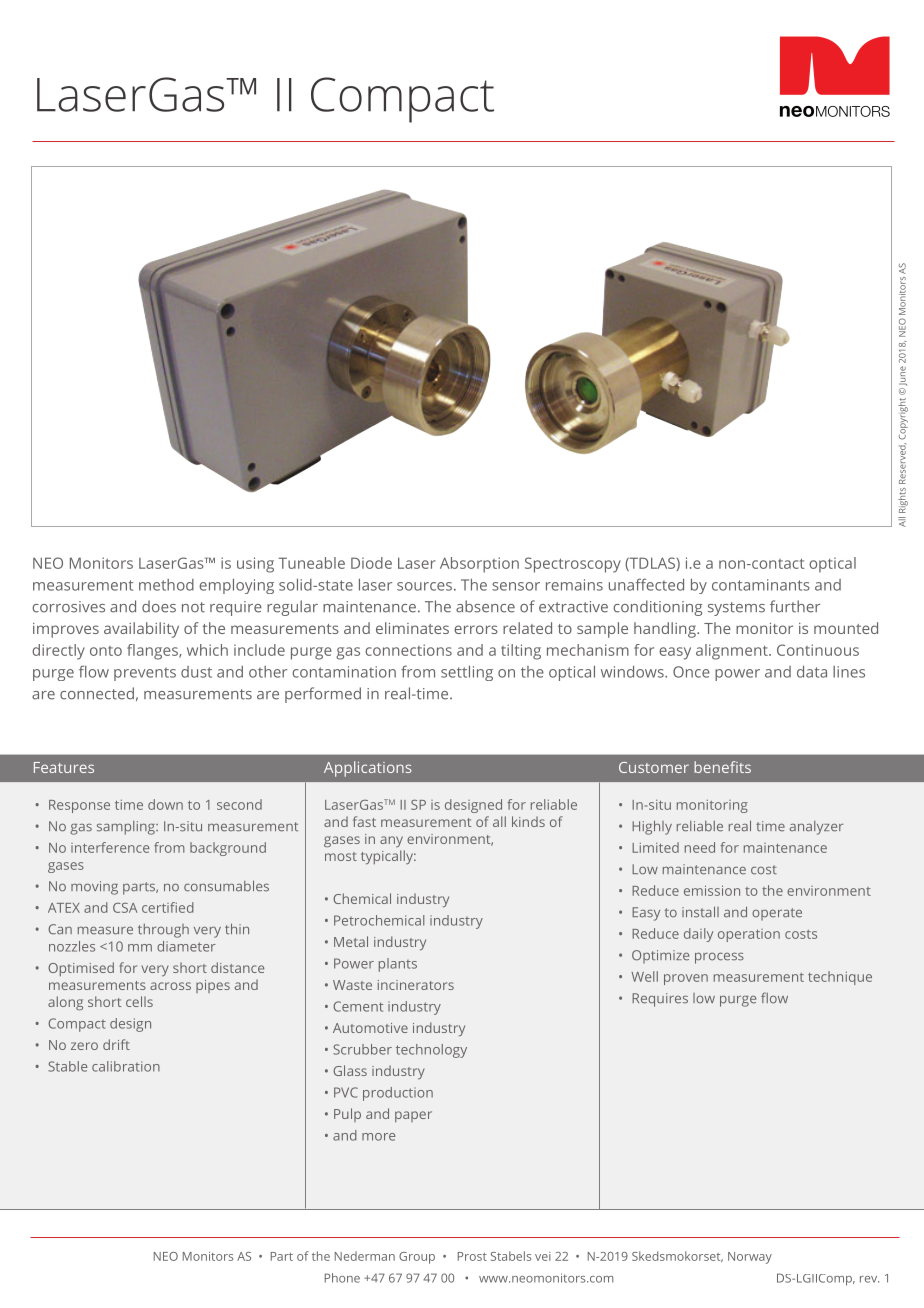 Image resolution: width=924 pixels, height=1308 pixels. Describe the element at coordinates (398, 1094) in the document. I see `production` at that location.
